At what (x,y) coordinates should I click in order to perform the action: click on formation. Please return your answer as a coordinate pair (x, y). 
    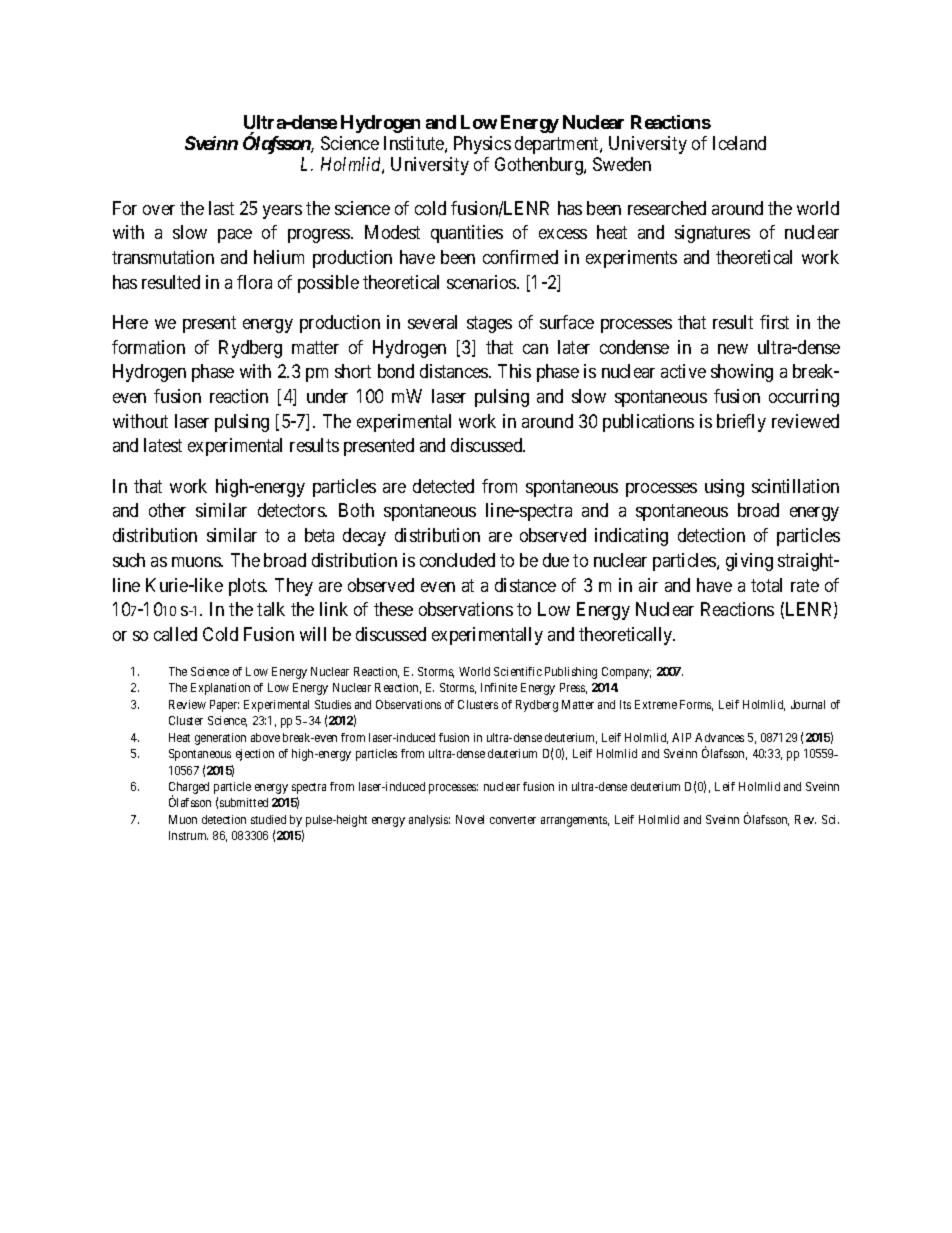
    Looking at the image, I should click on (148, 347).
